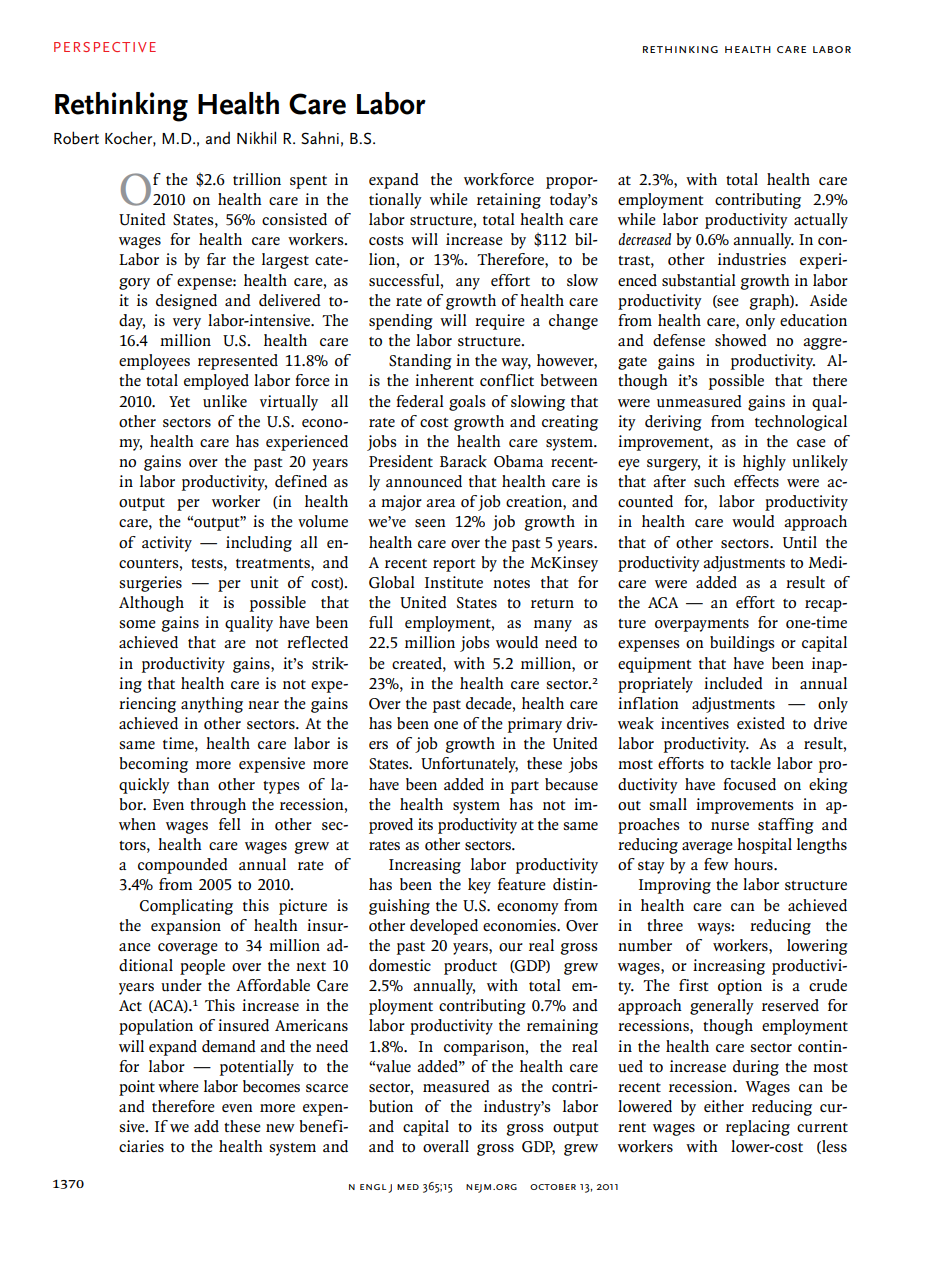 This screenshot has height=1270, width=952. What do you see at coordinates (742, 644) in the screenshot?
I see `buildings` at bounding box center [742, 644].
